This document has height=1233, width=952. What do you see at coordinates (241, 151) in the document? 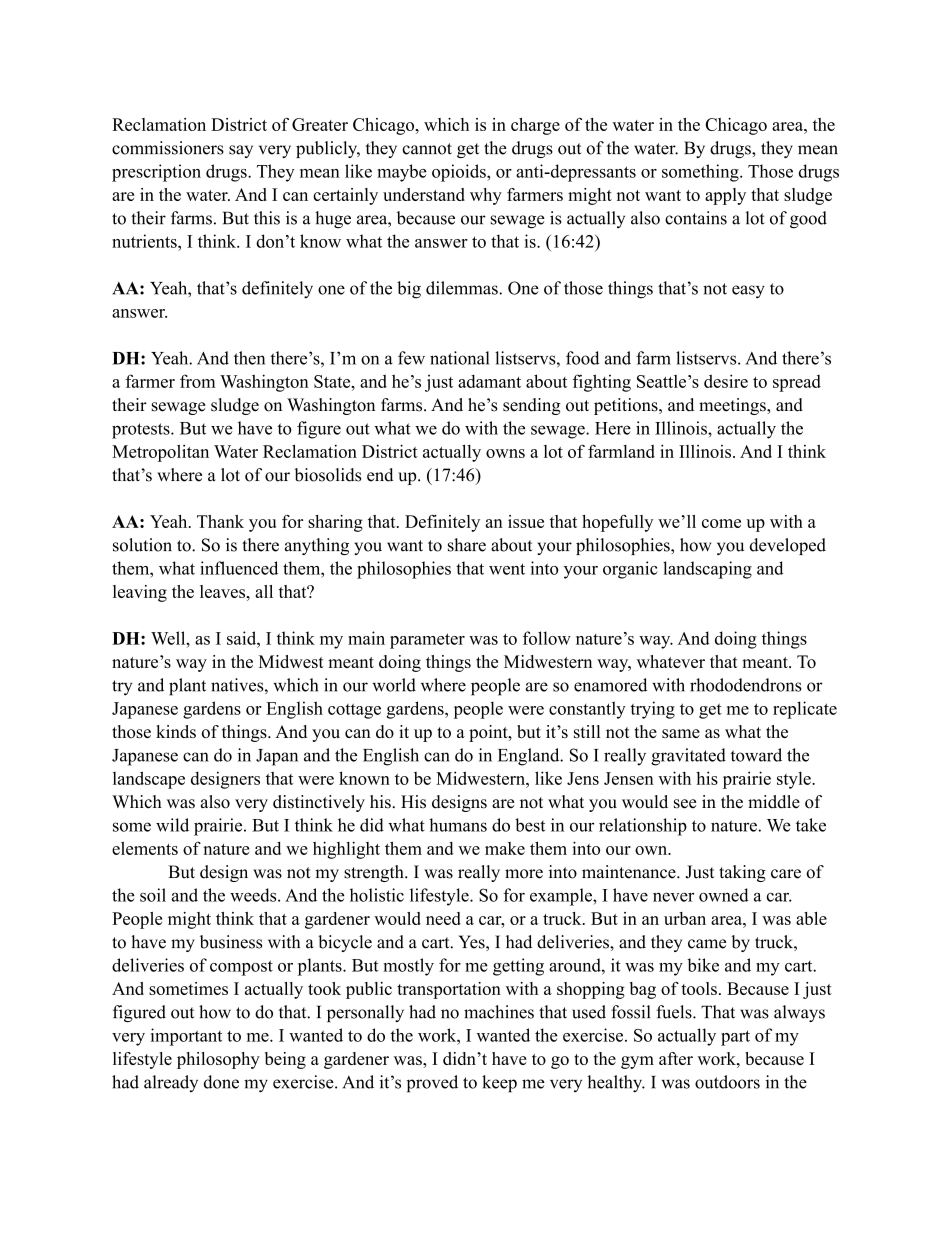
I see `say` at bounding box center [241, 151].
